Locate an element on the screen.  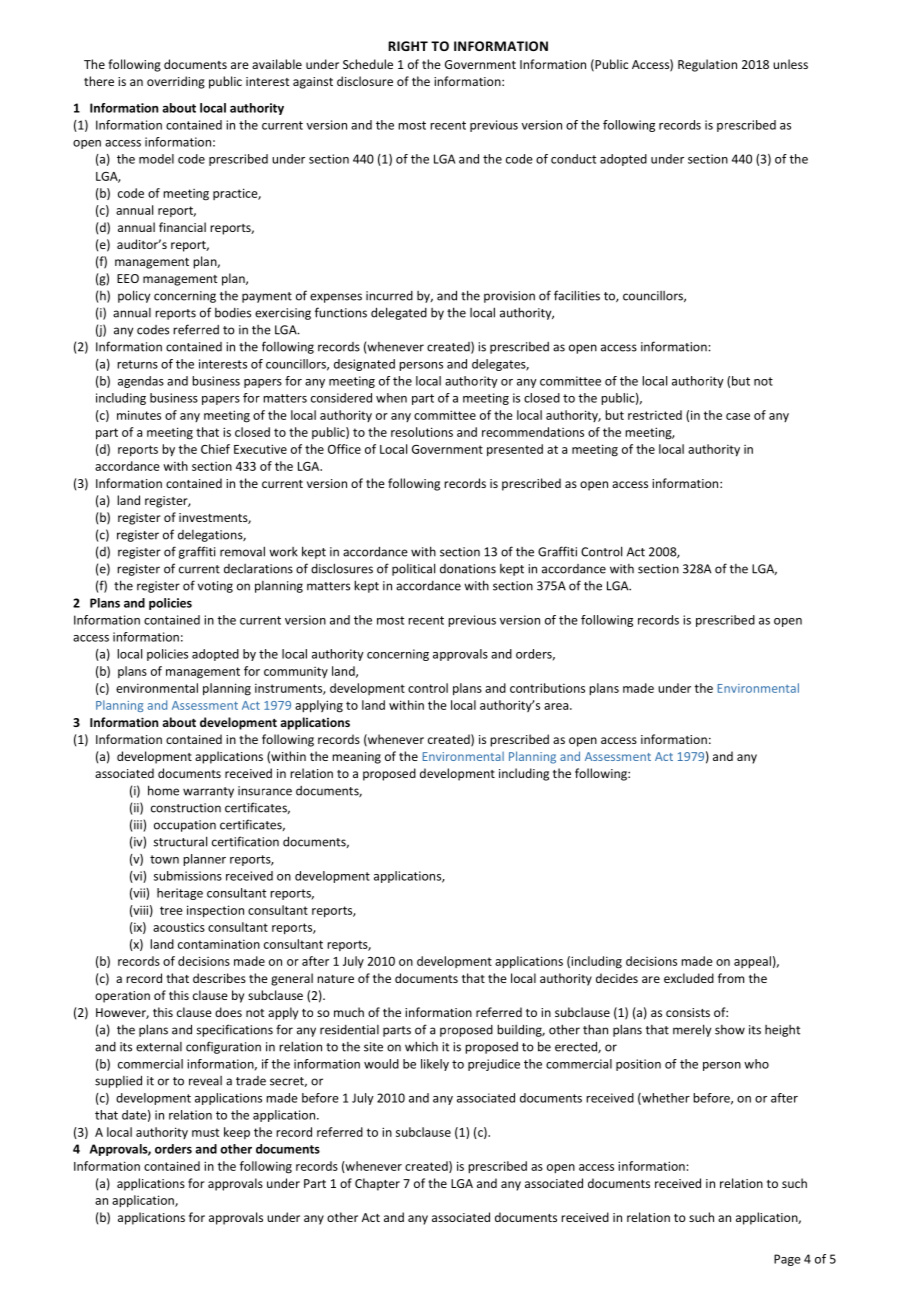
donations is located at coordinates (468, 569).
